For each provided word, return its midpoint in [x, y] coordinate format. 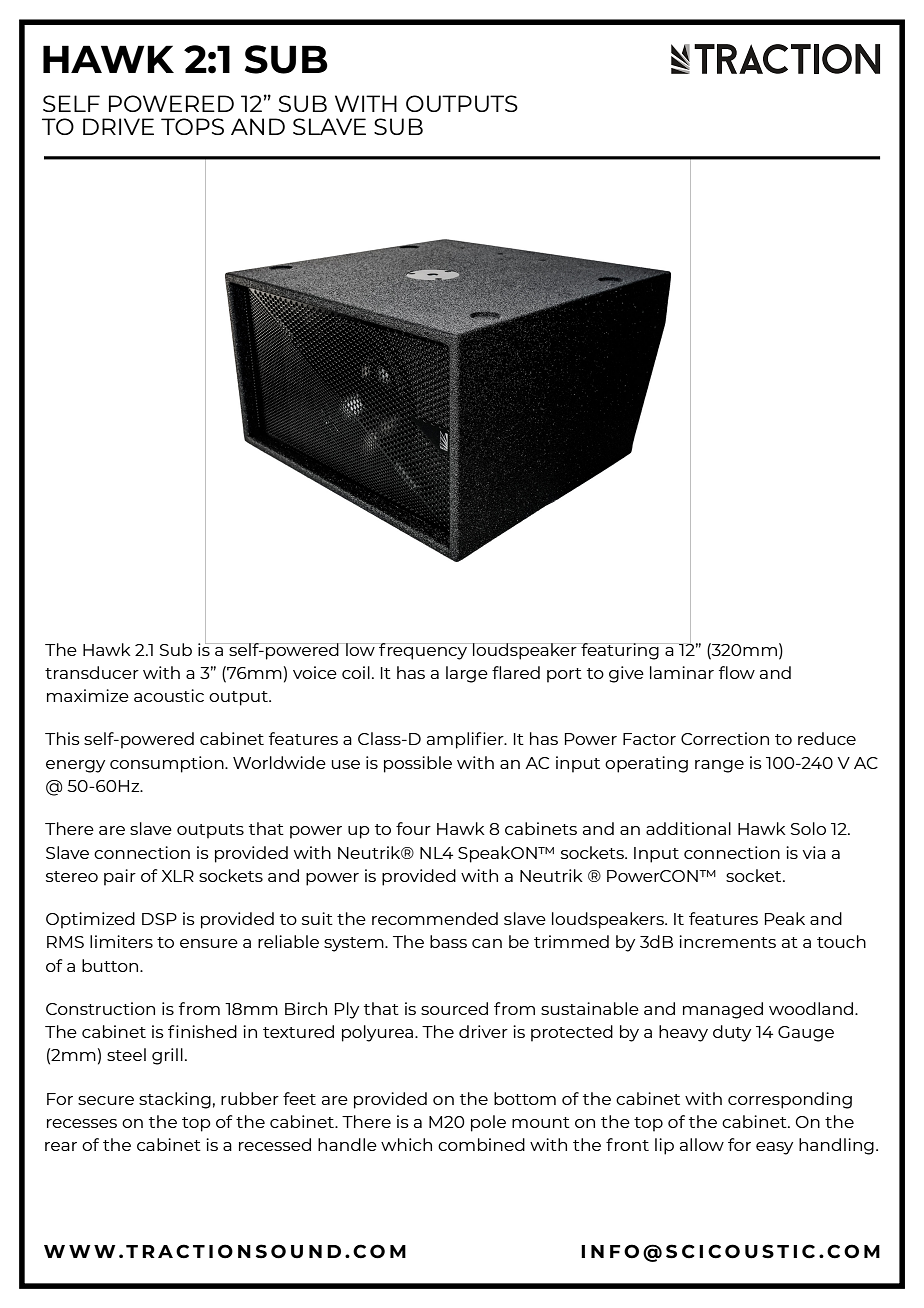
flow [737, 672]
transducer [92, 672]
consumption [168, 764]
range [719, 766]
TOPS [192, 126]
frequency [423, 651]
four [413, 828]
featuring [620, 651]
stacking [175, 1100]
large [467, 674]
